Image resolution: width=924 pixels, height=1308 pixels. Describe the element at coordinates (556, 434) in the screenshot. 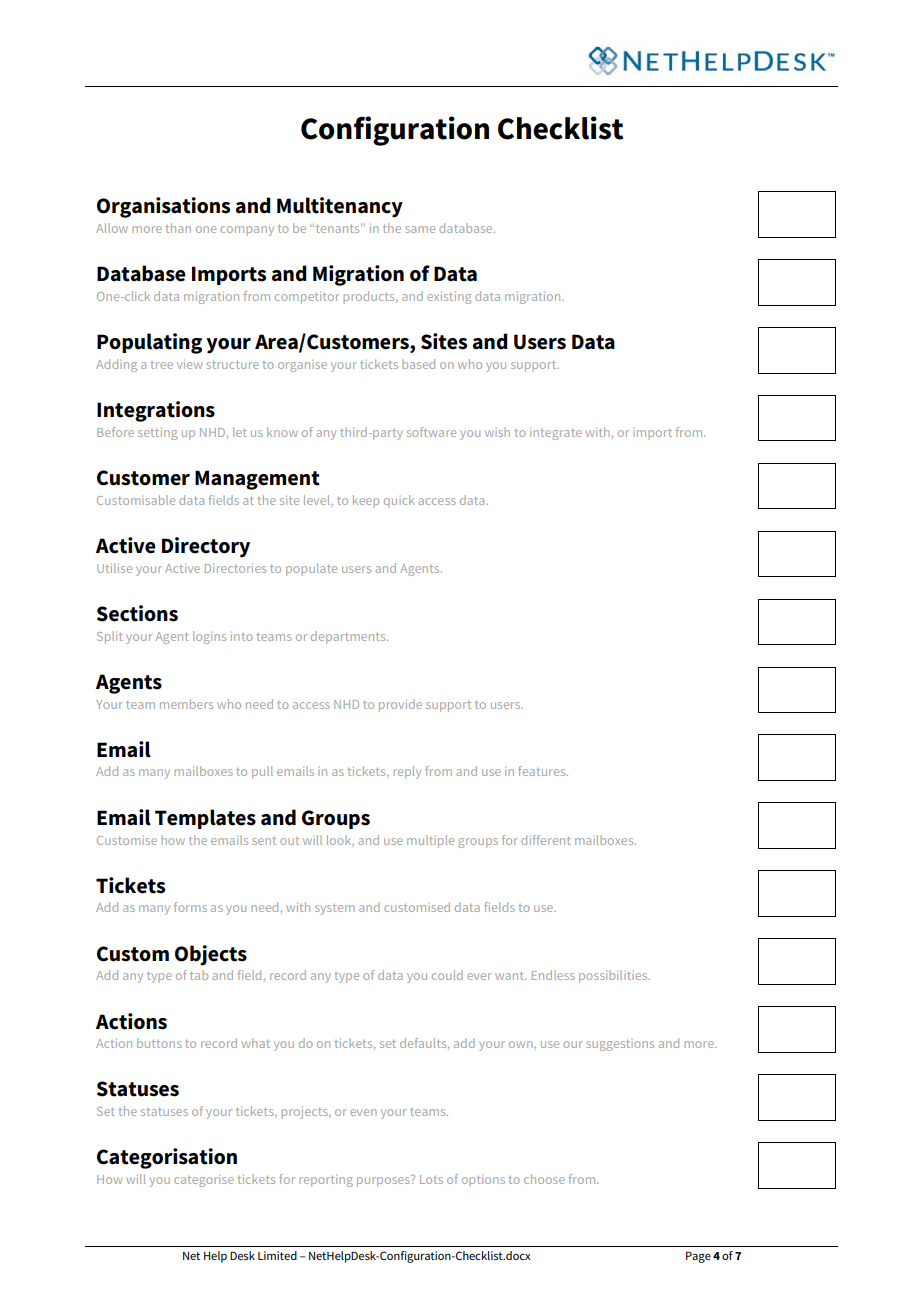

I see `integrate` at that location.
